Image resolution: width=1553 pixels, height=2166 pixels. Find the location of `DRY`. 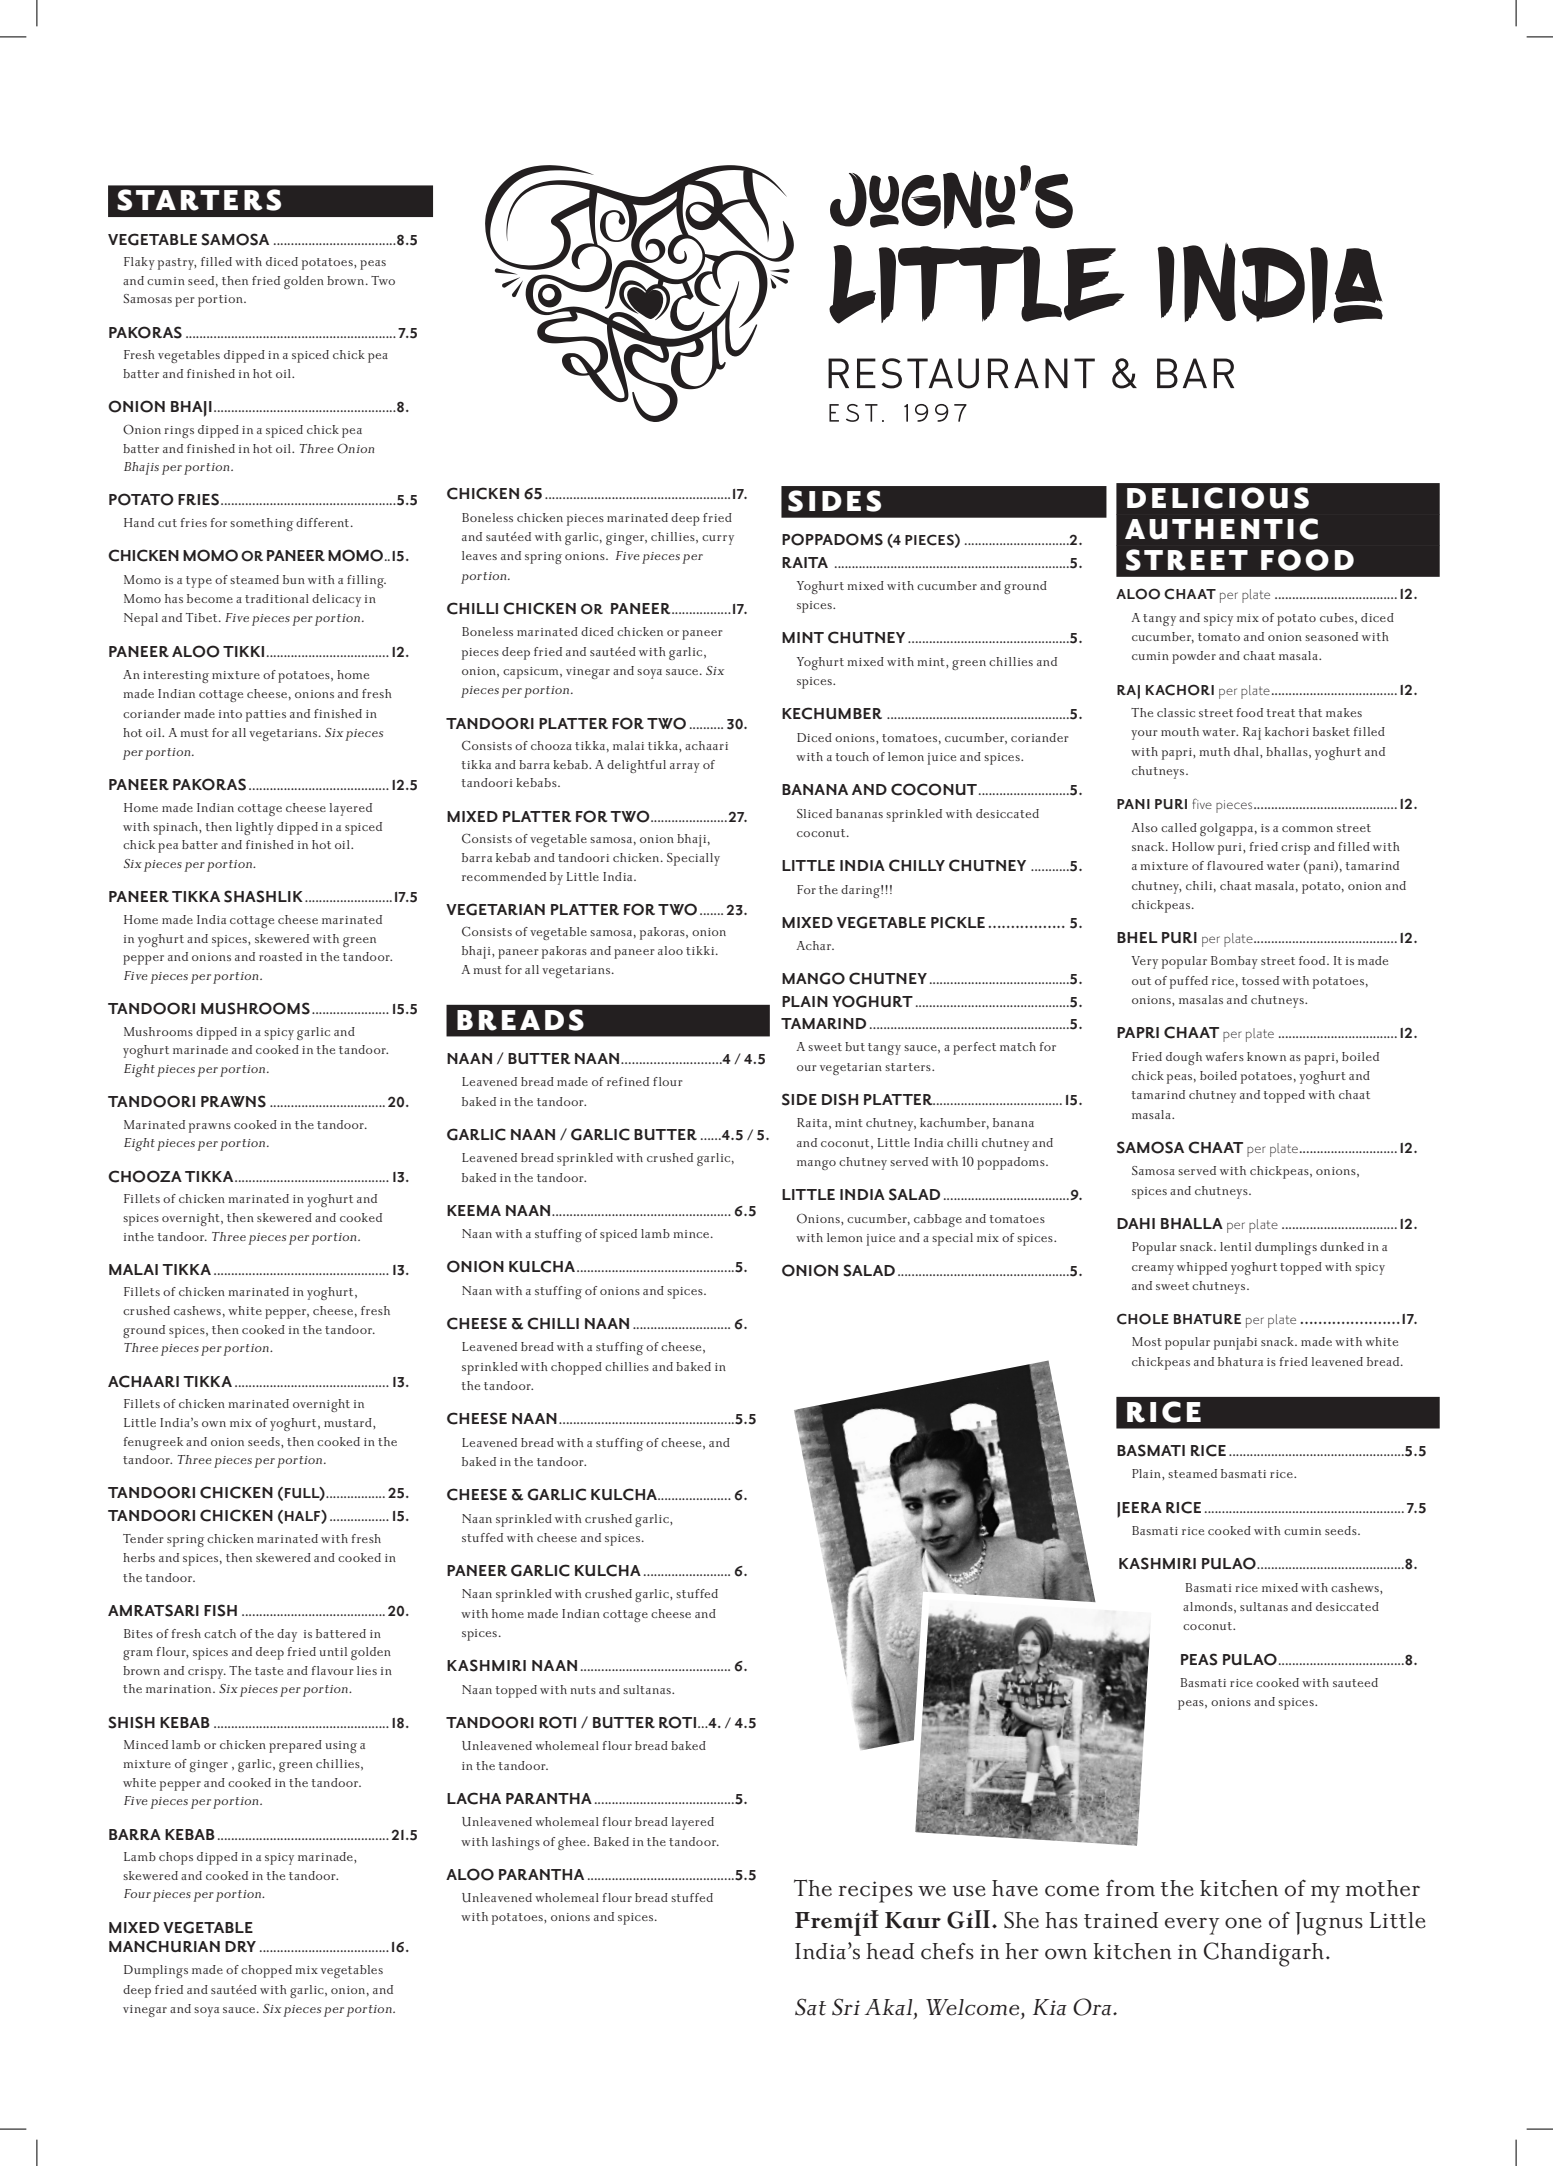

DRY is located at coordinates (240, 1946).
